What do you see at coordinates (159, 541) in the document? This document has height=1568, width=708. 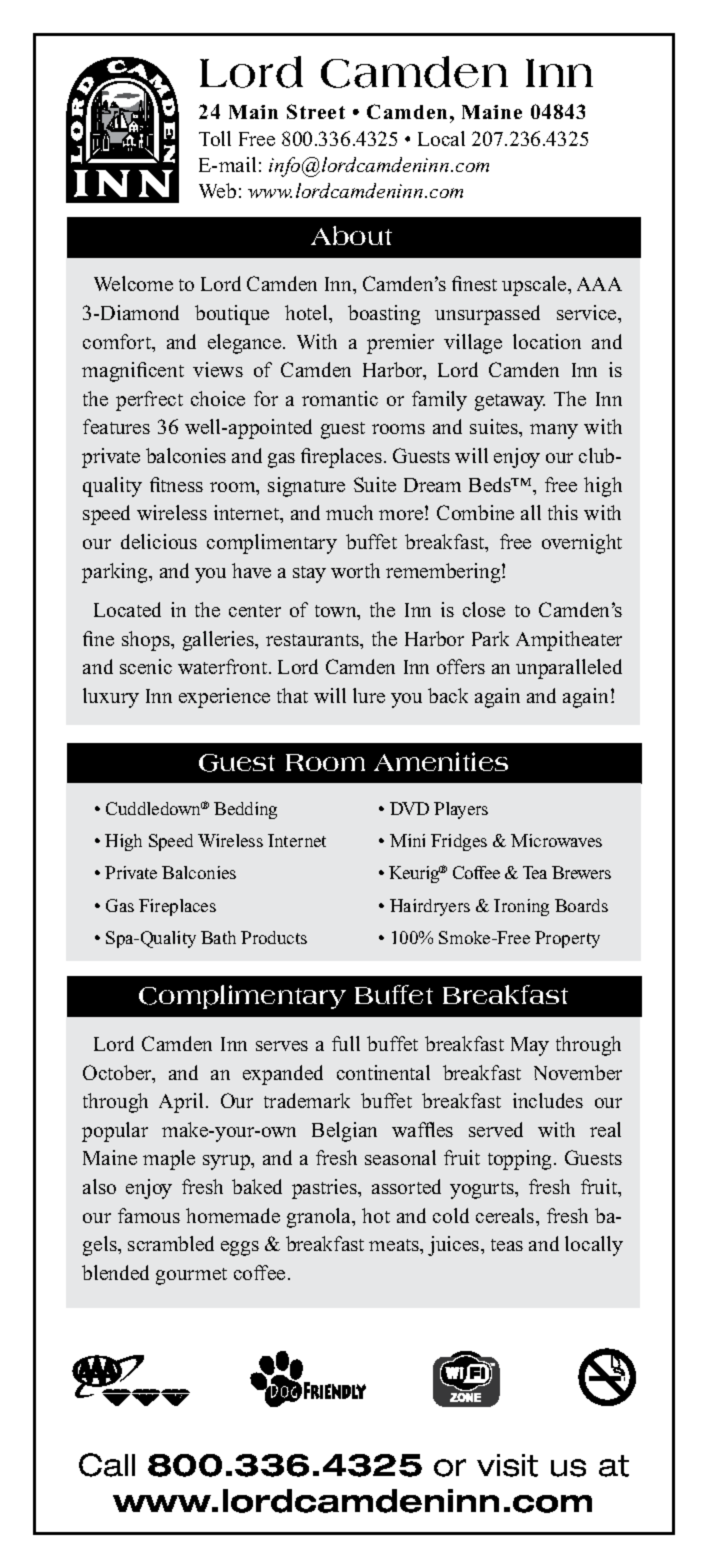 I see `delicious` at bounding box center [159, 541].
